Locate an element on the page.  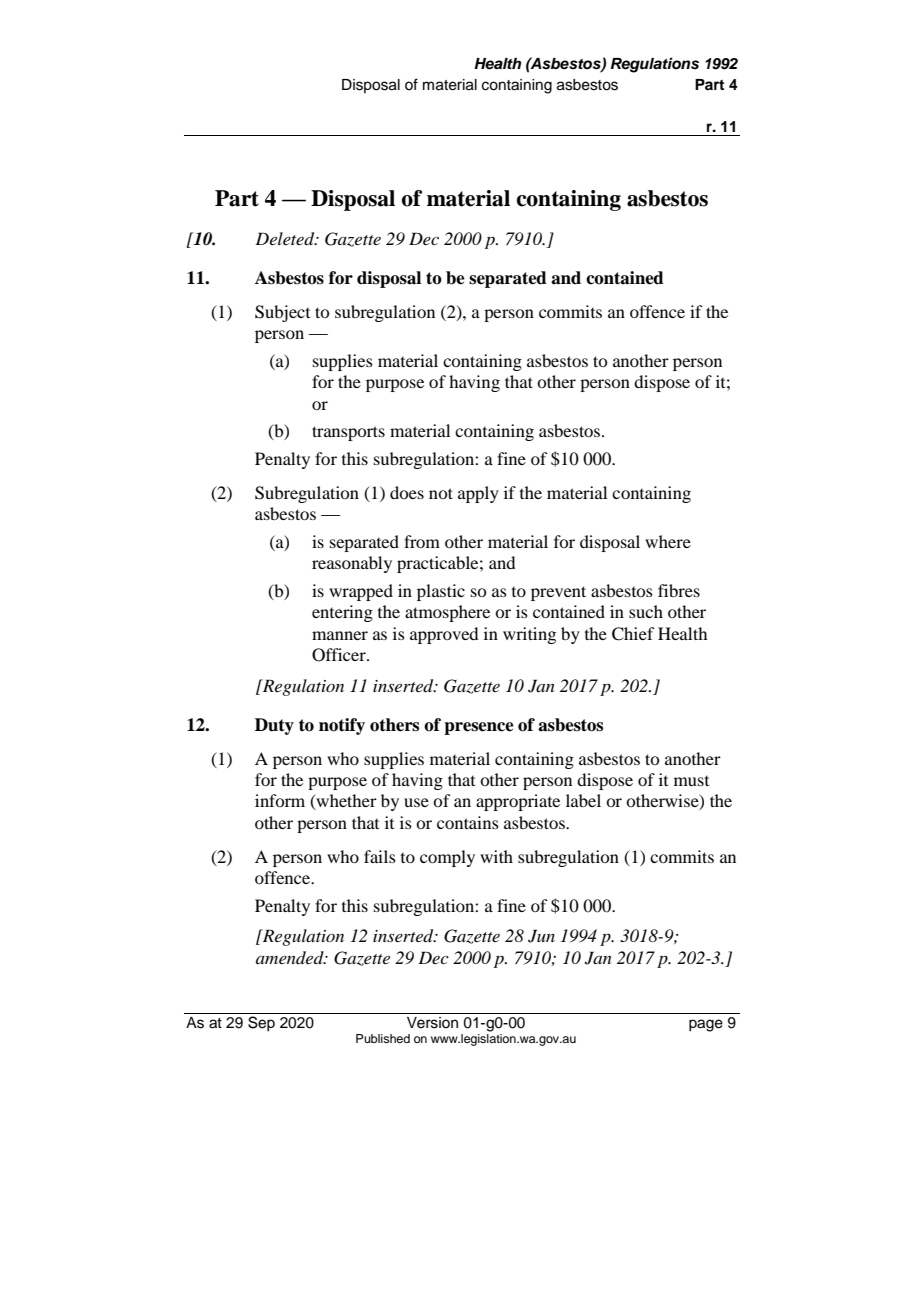
Chief is located at coordinates (633, 634).
